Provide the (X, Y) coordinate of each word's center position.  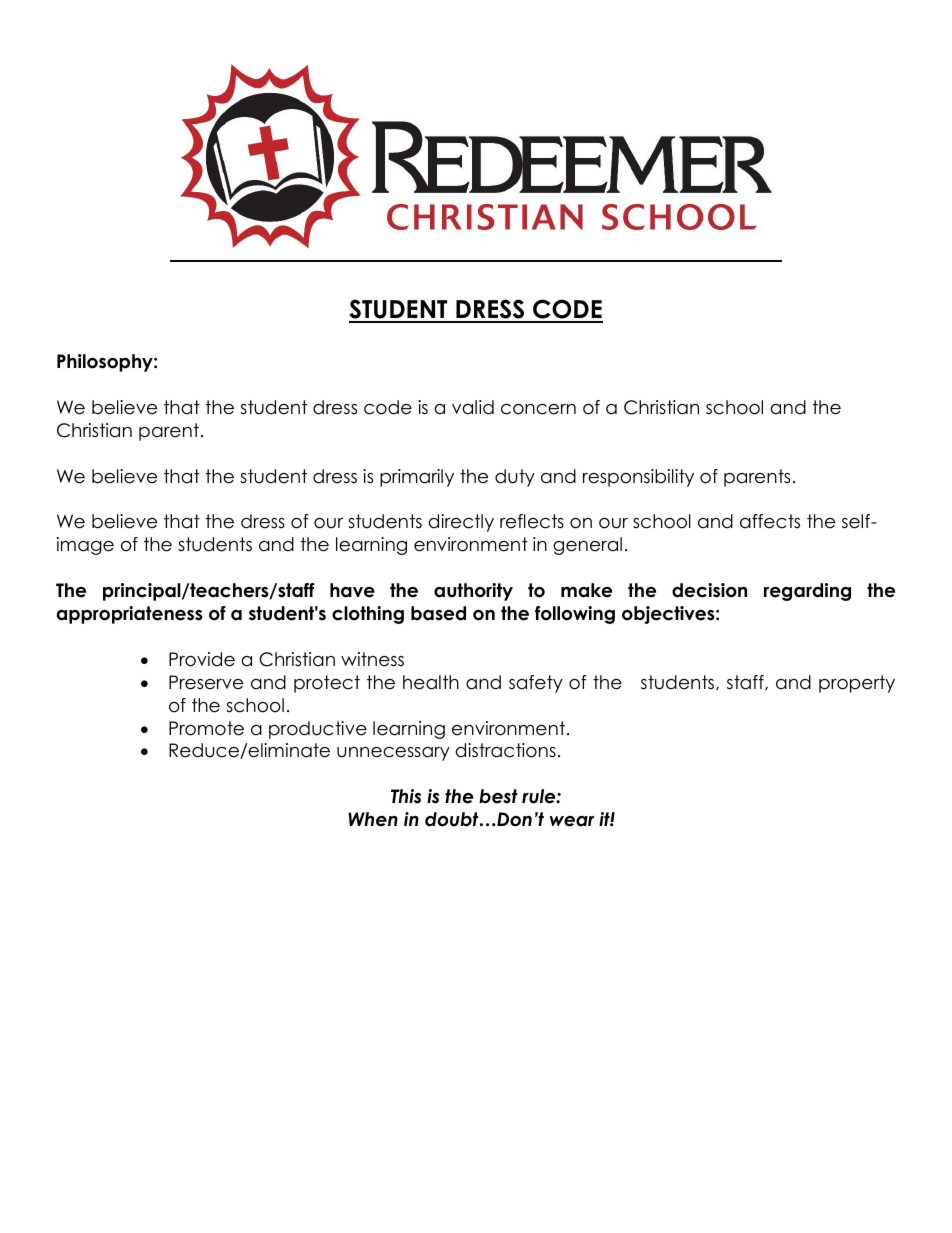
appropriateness (129, 615)
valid (473, 407)
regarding (807, 592)
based (438, 613)
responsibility (638, 478)
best (498, 796)
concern (538, 409)
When (373, 819)
